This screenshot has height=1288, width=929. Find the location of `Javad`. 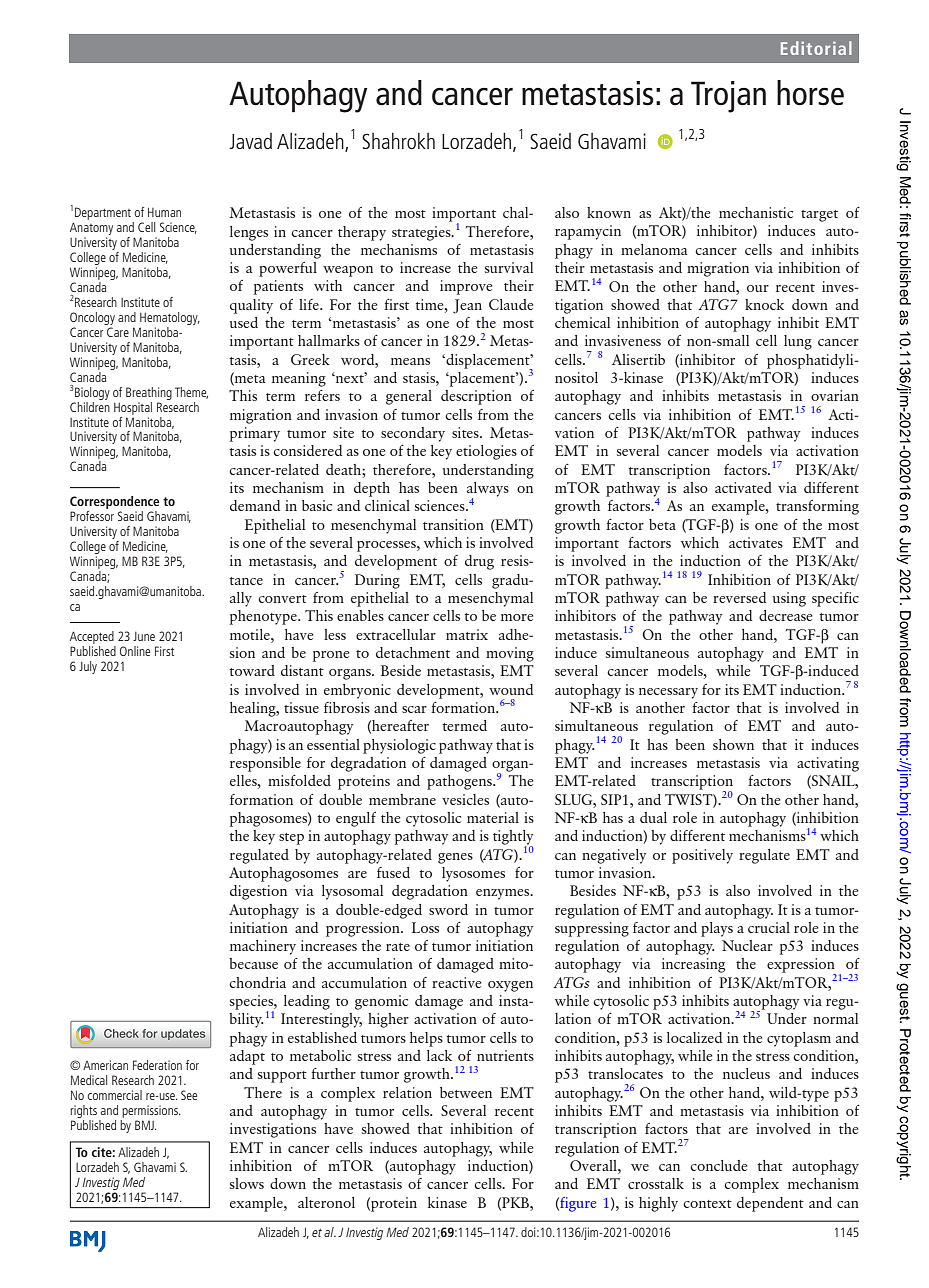

Javad is located at coordinates (250, 141).
